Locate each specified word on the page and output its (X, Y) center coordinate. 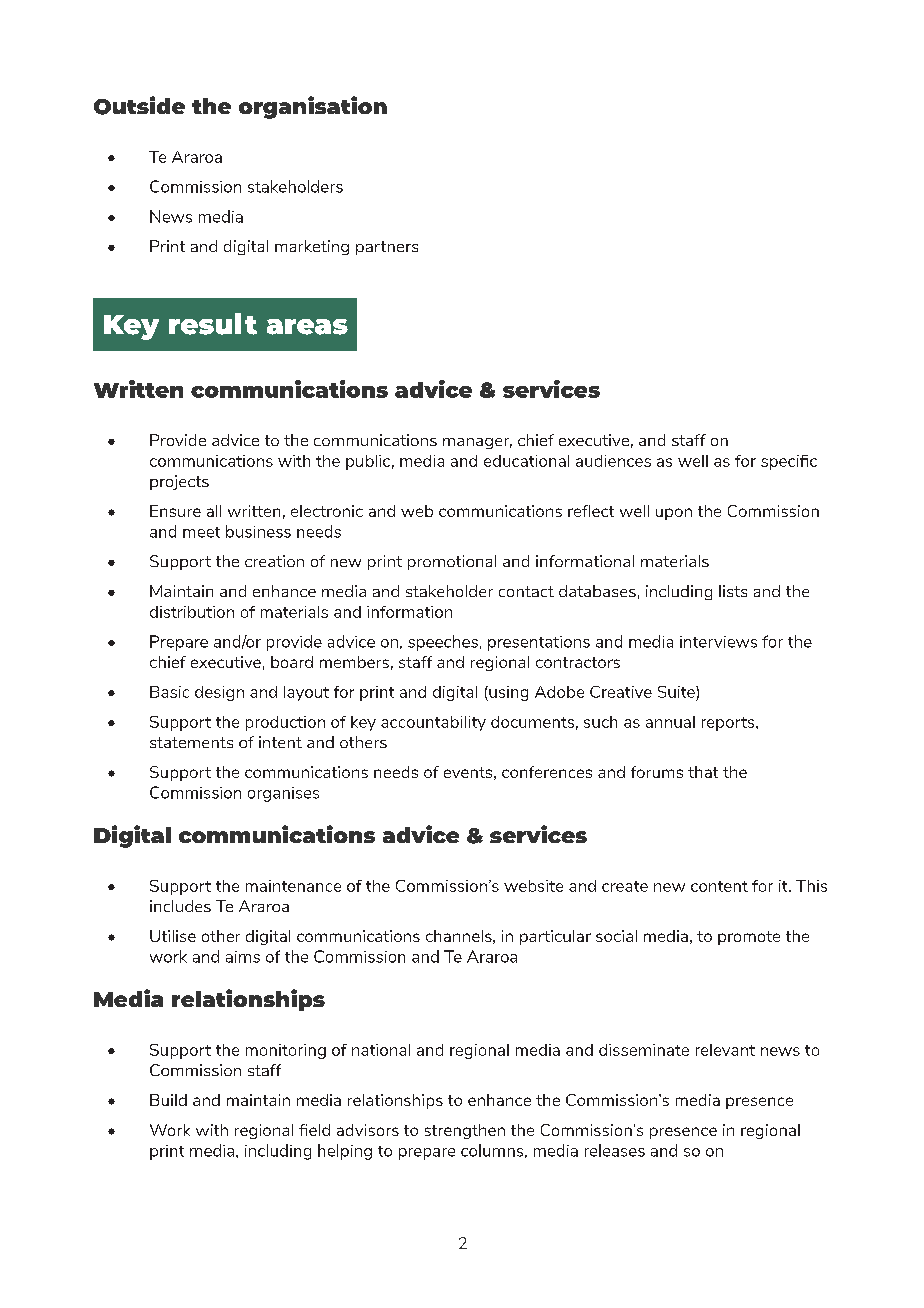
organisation (313, 107)
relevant (725, 1050)
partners (387, 248)
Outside (139, 105)
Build (168, 1100)
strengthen (465, 1131)
